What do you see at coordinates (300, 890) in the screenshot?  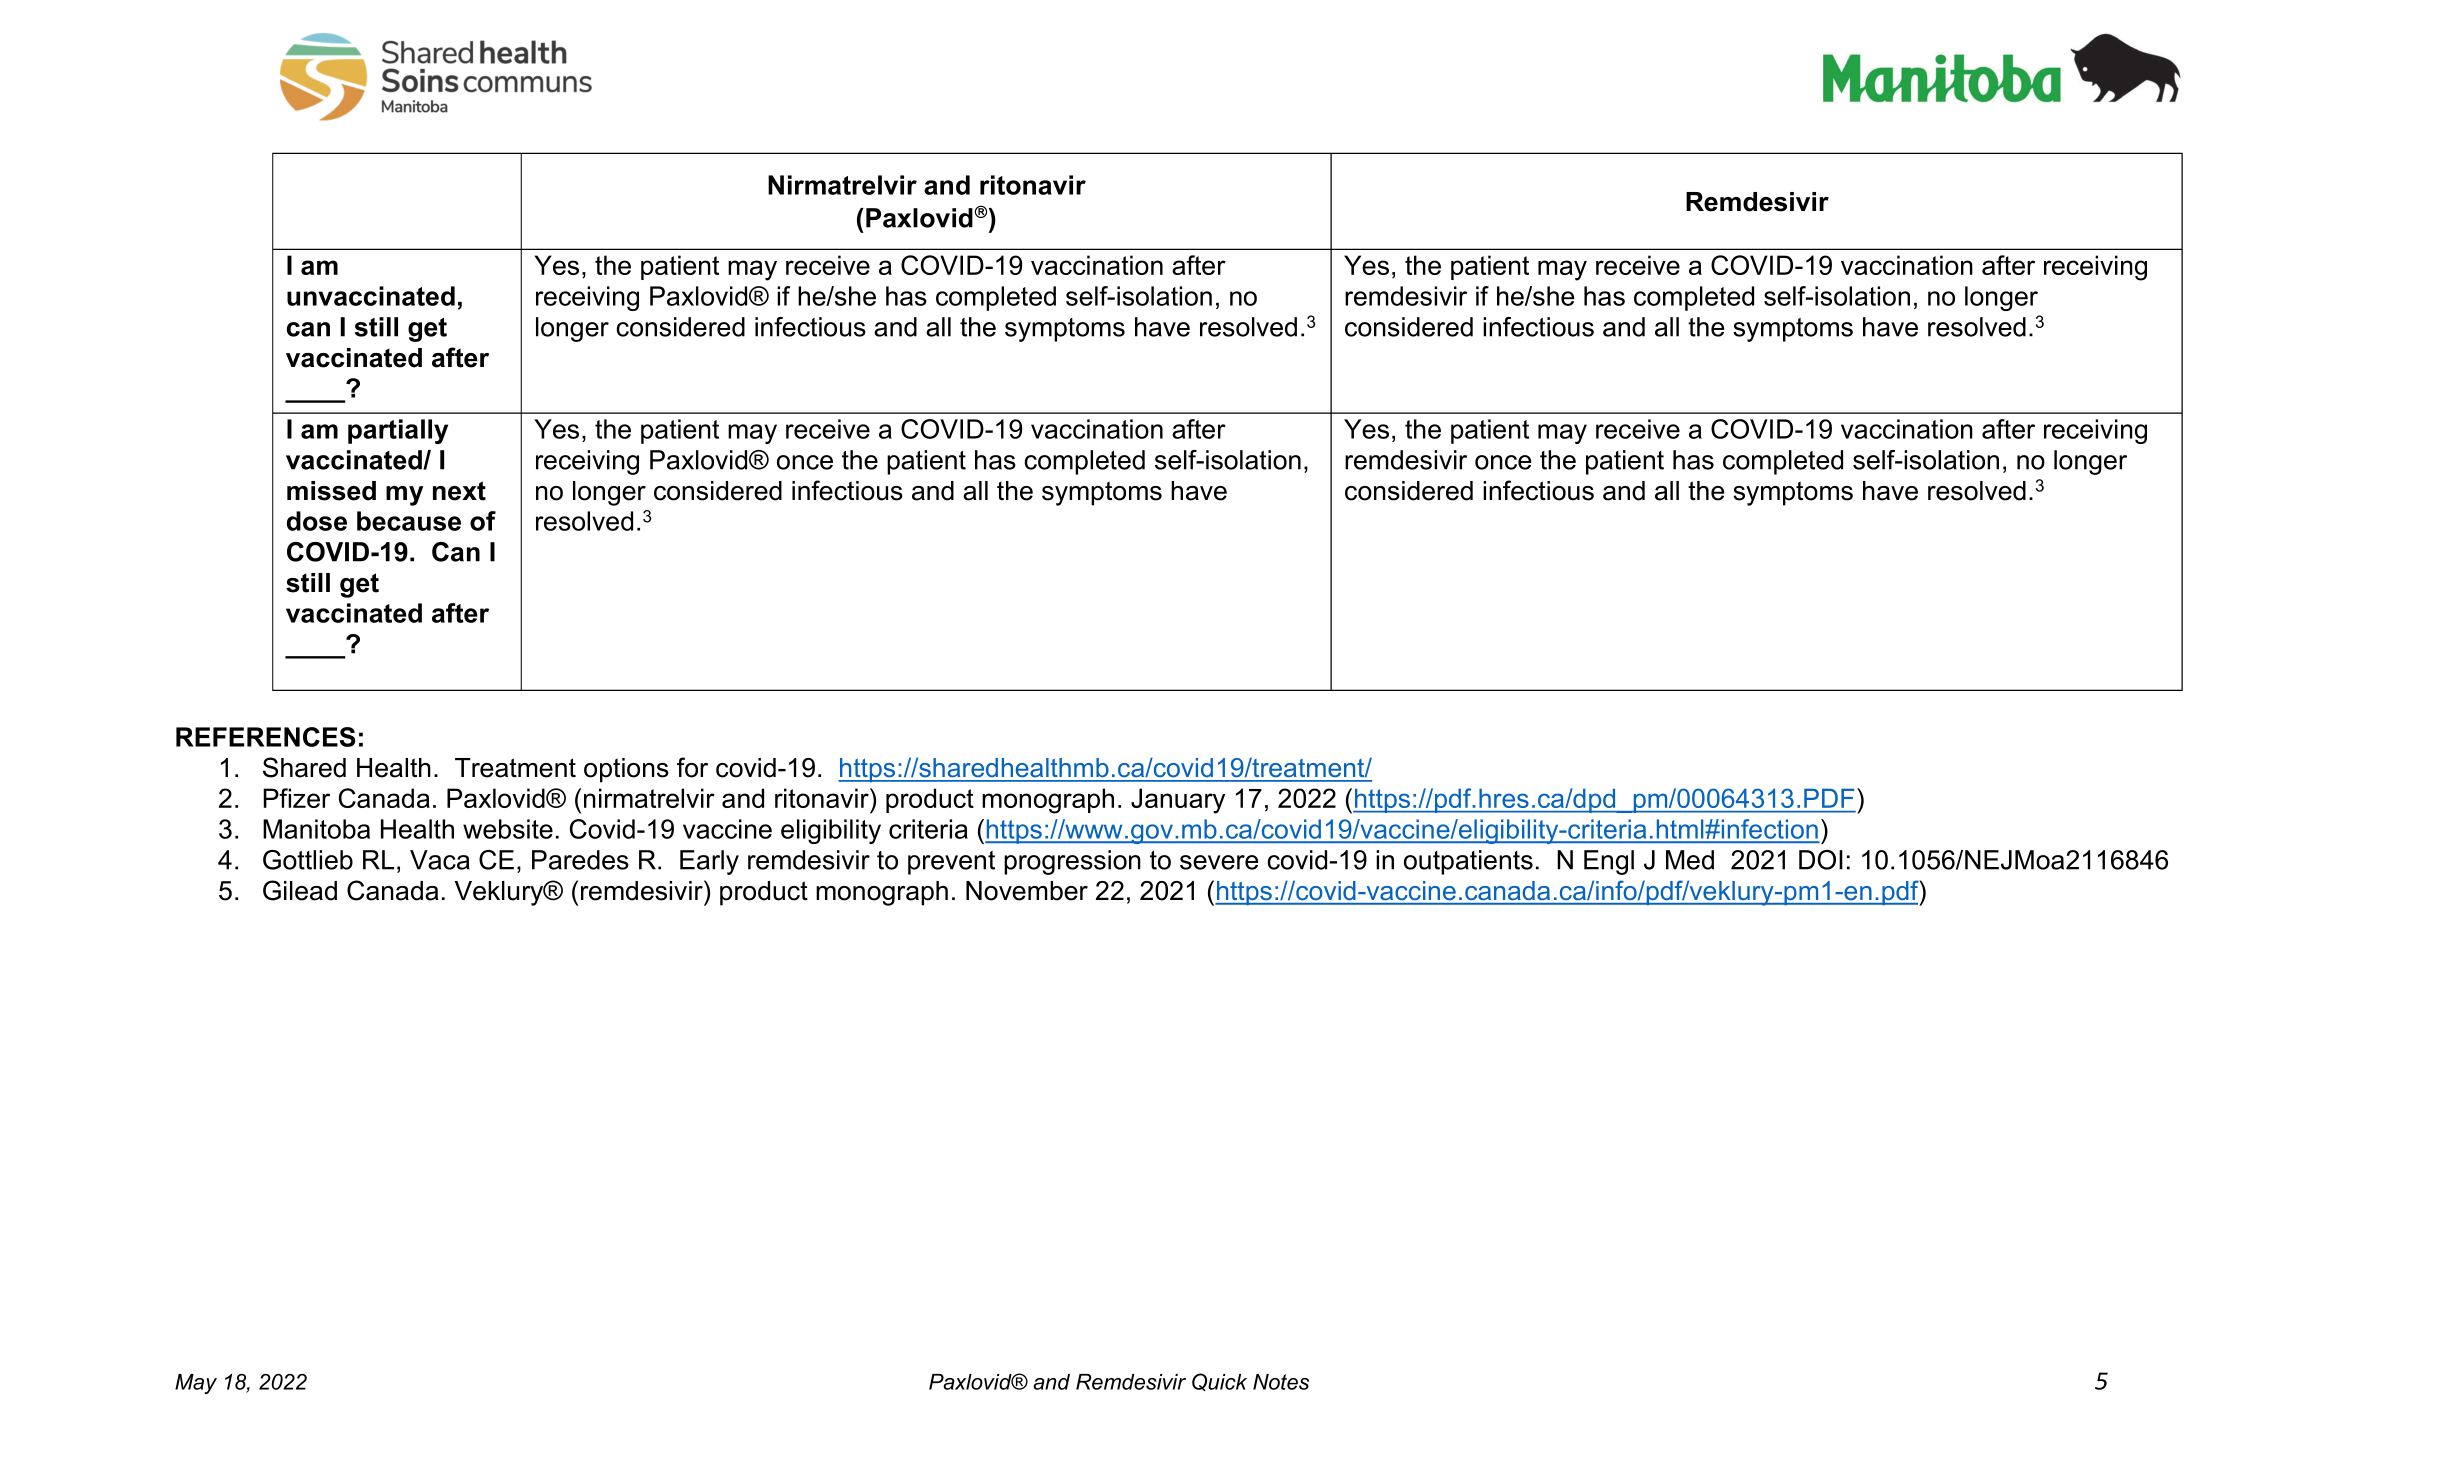 I see `Gilead` at bounding box center [300, 890].
